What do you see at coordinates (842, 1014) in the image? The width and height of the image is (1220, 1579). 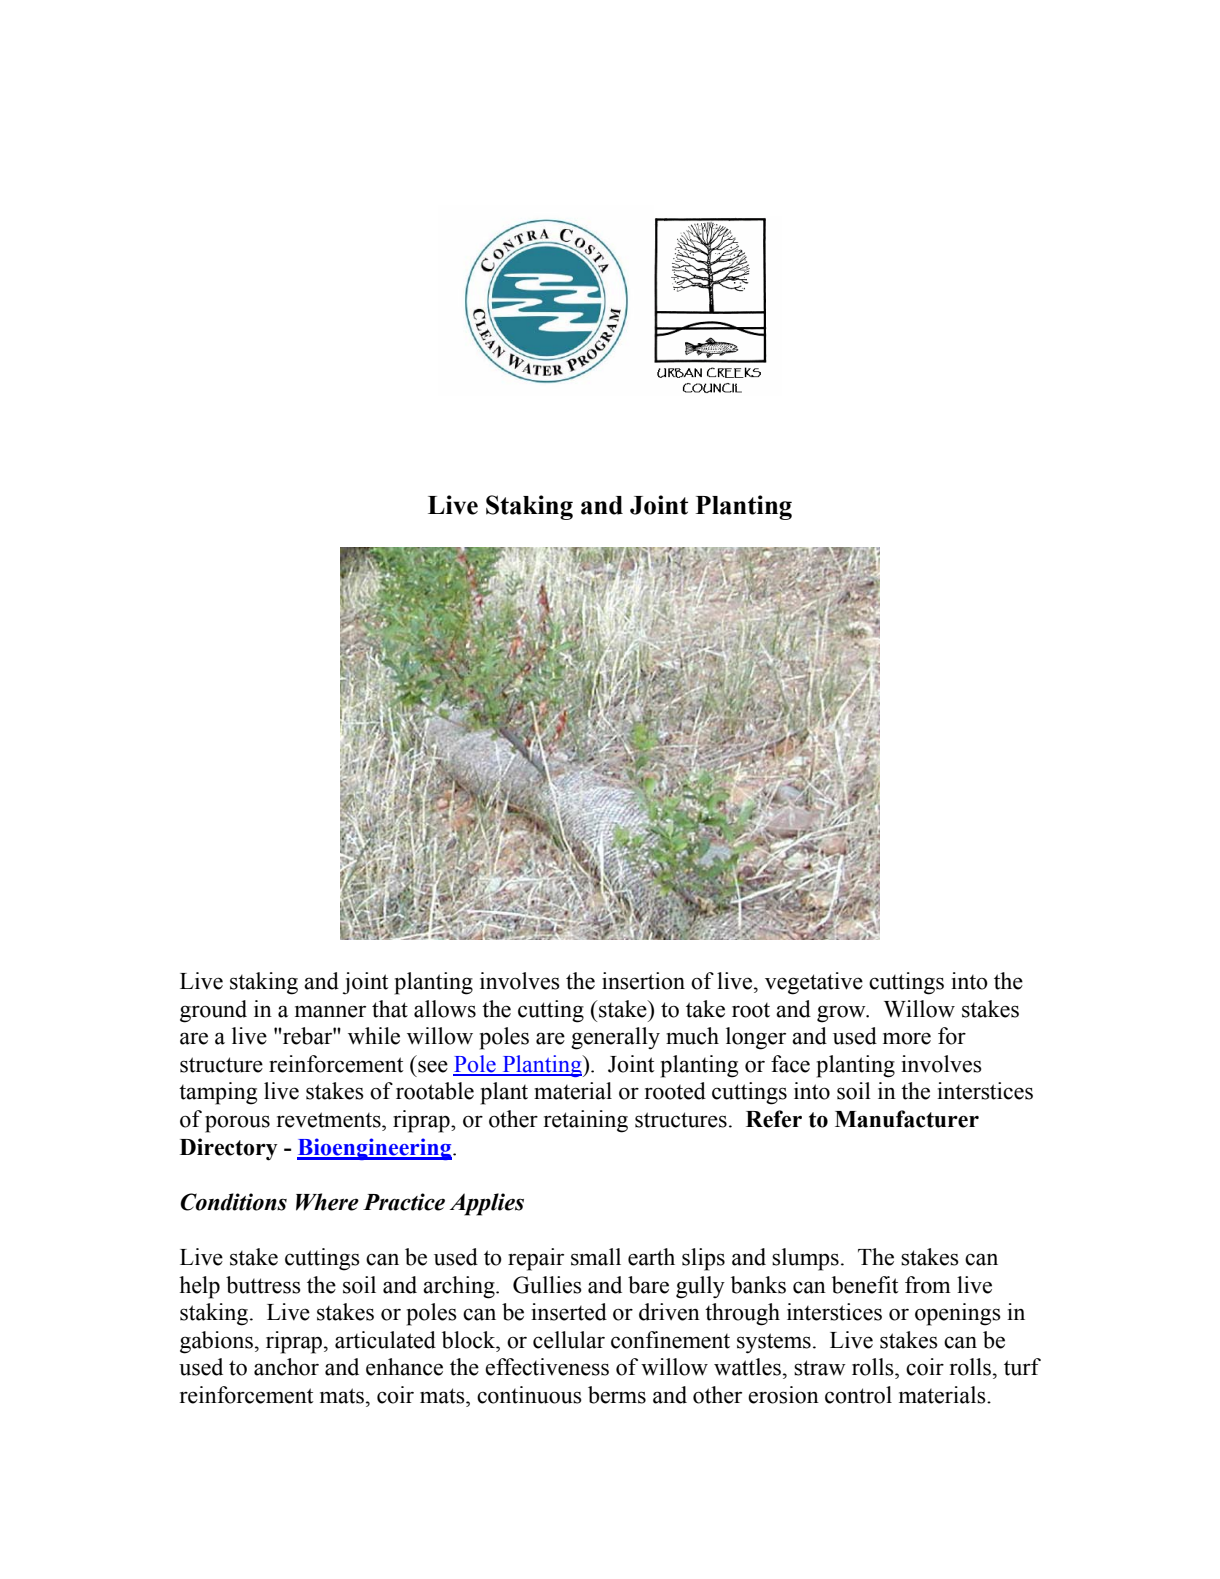 I see `grow` at bounding box center [842, 1014].
